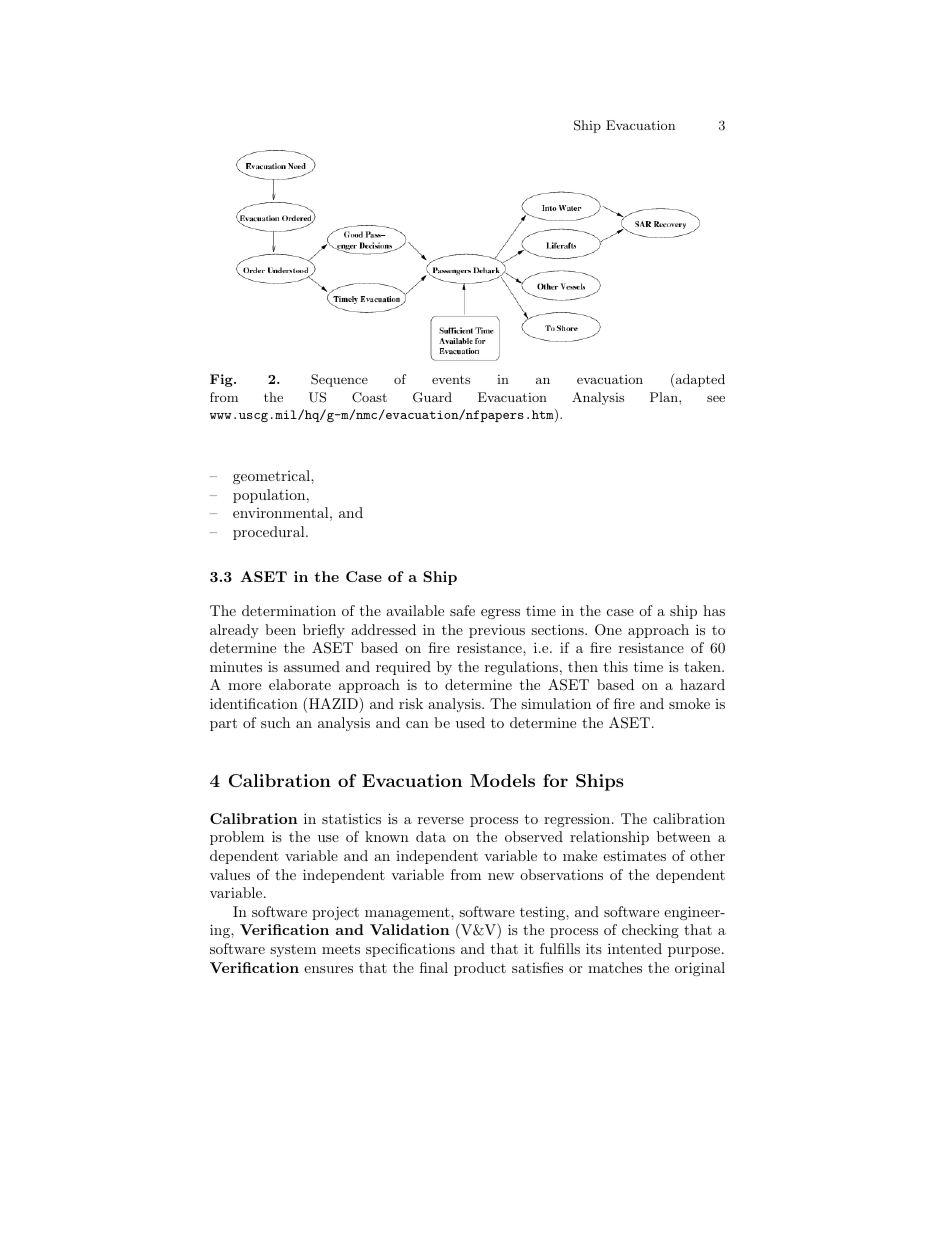 The height and width of the screenshot is (1233, 952). I want to click on events, so click(451, 379).
